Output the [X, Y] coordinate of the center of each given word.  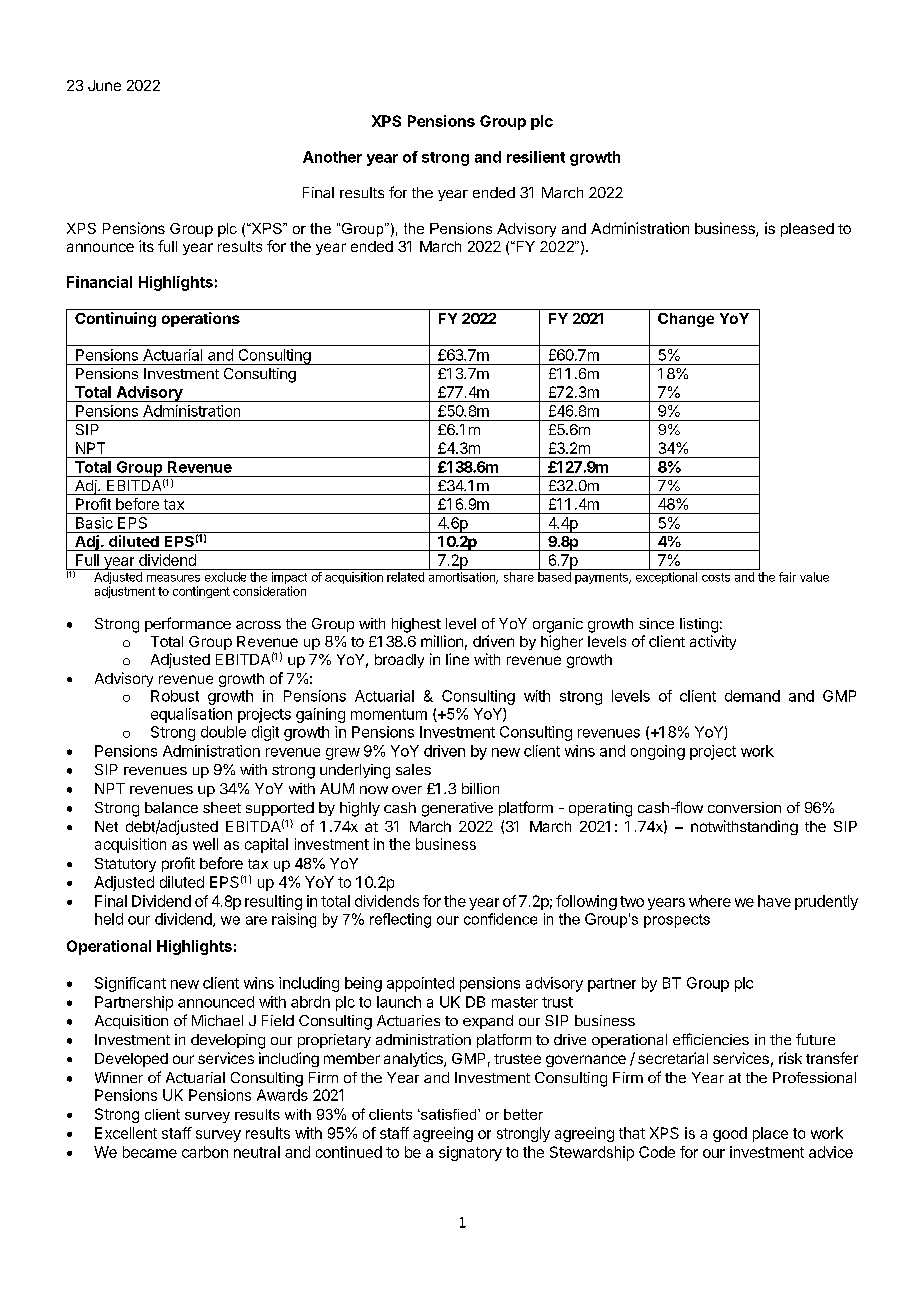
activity [713, 642]
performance [188, 624]
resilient [536, 157]
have [774, 901]
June [104, 85]
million [442, 641]
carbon [205, 1152]
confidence [500, 919]
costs [716, 577]
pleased [807, 230]
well [205, 844]
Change [686, 320]
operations [201, 319]
